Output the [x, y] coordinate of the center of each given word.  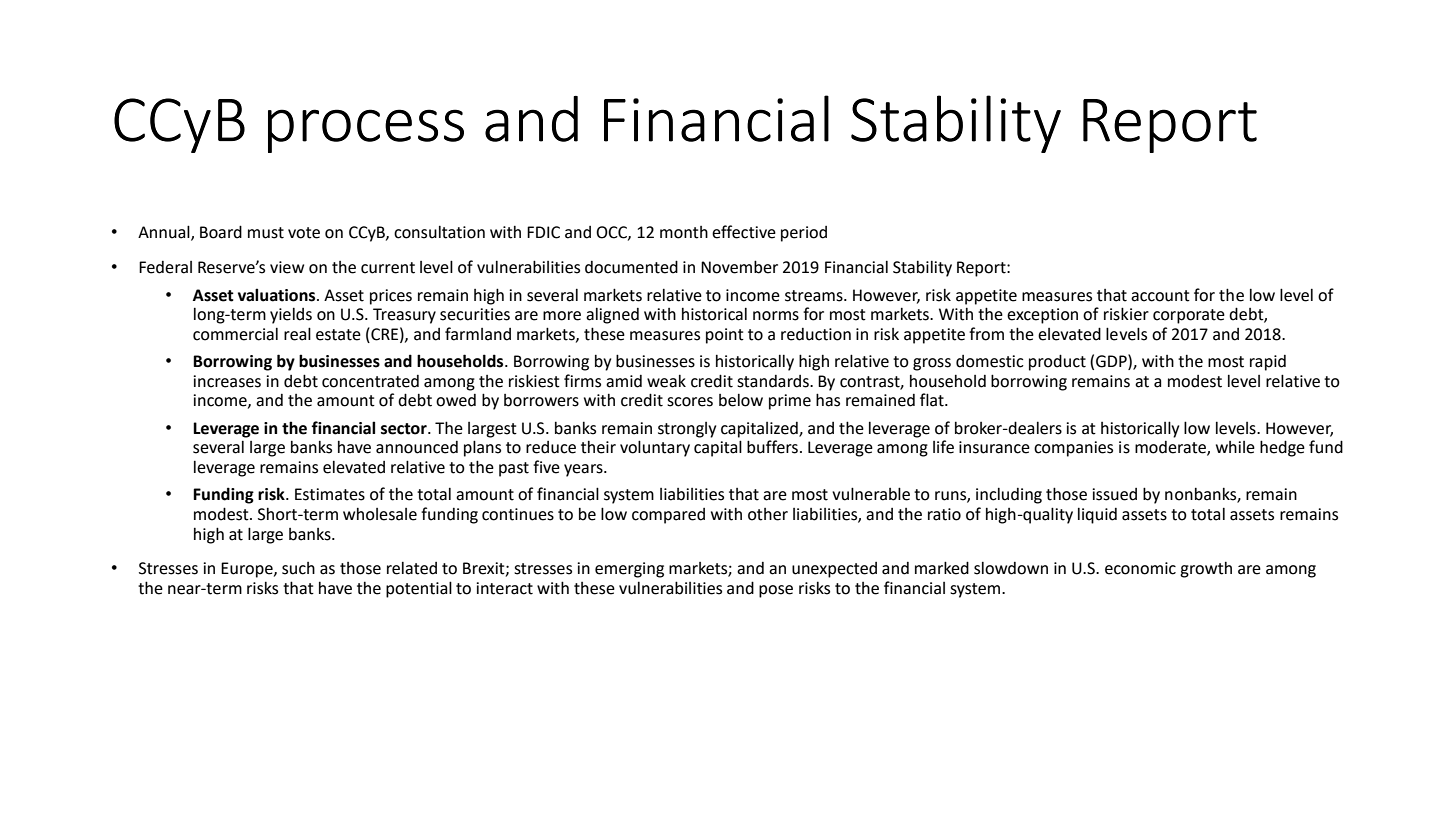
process [366, 131]
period [804, 234]
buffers [772, 447]
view [287, 267]
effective [744, 232]
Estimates [330, 494]
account [1160, 296]
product [1057, 362]
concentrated [370, 381]
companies [1073, 449]
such [298, 568]
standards [774, 381]
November [739, 267]
